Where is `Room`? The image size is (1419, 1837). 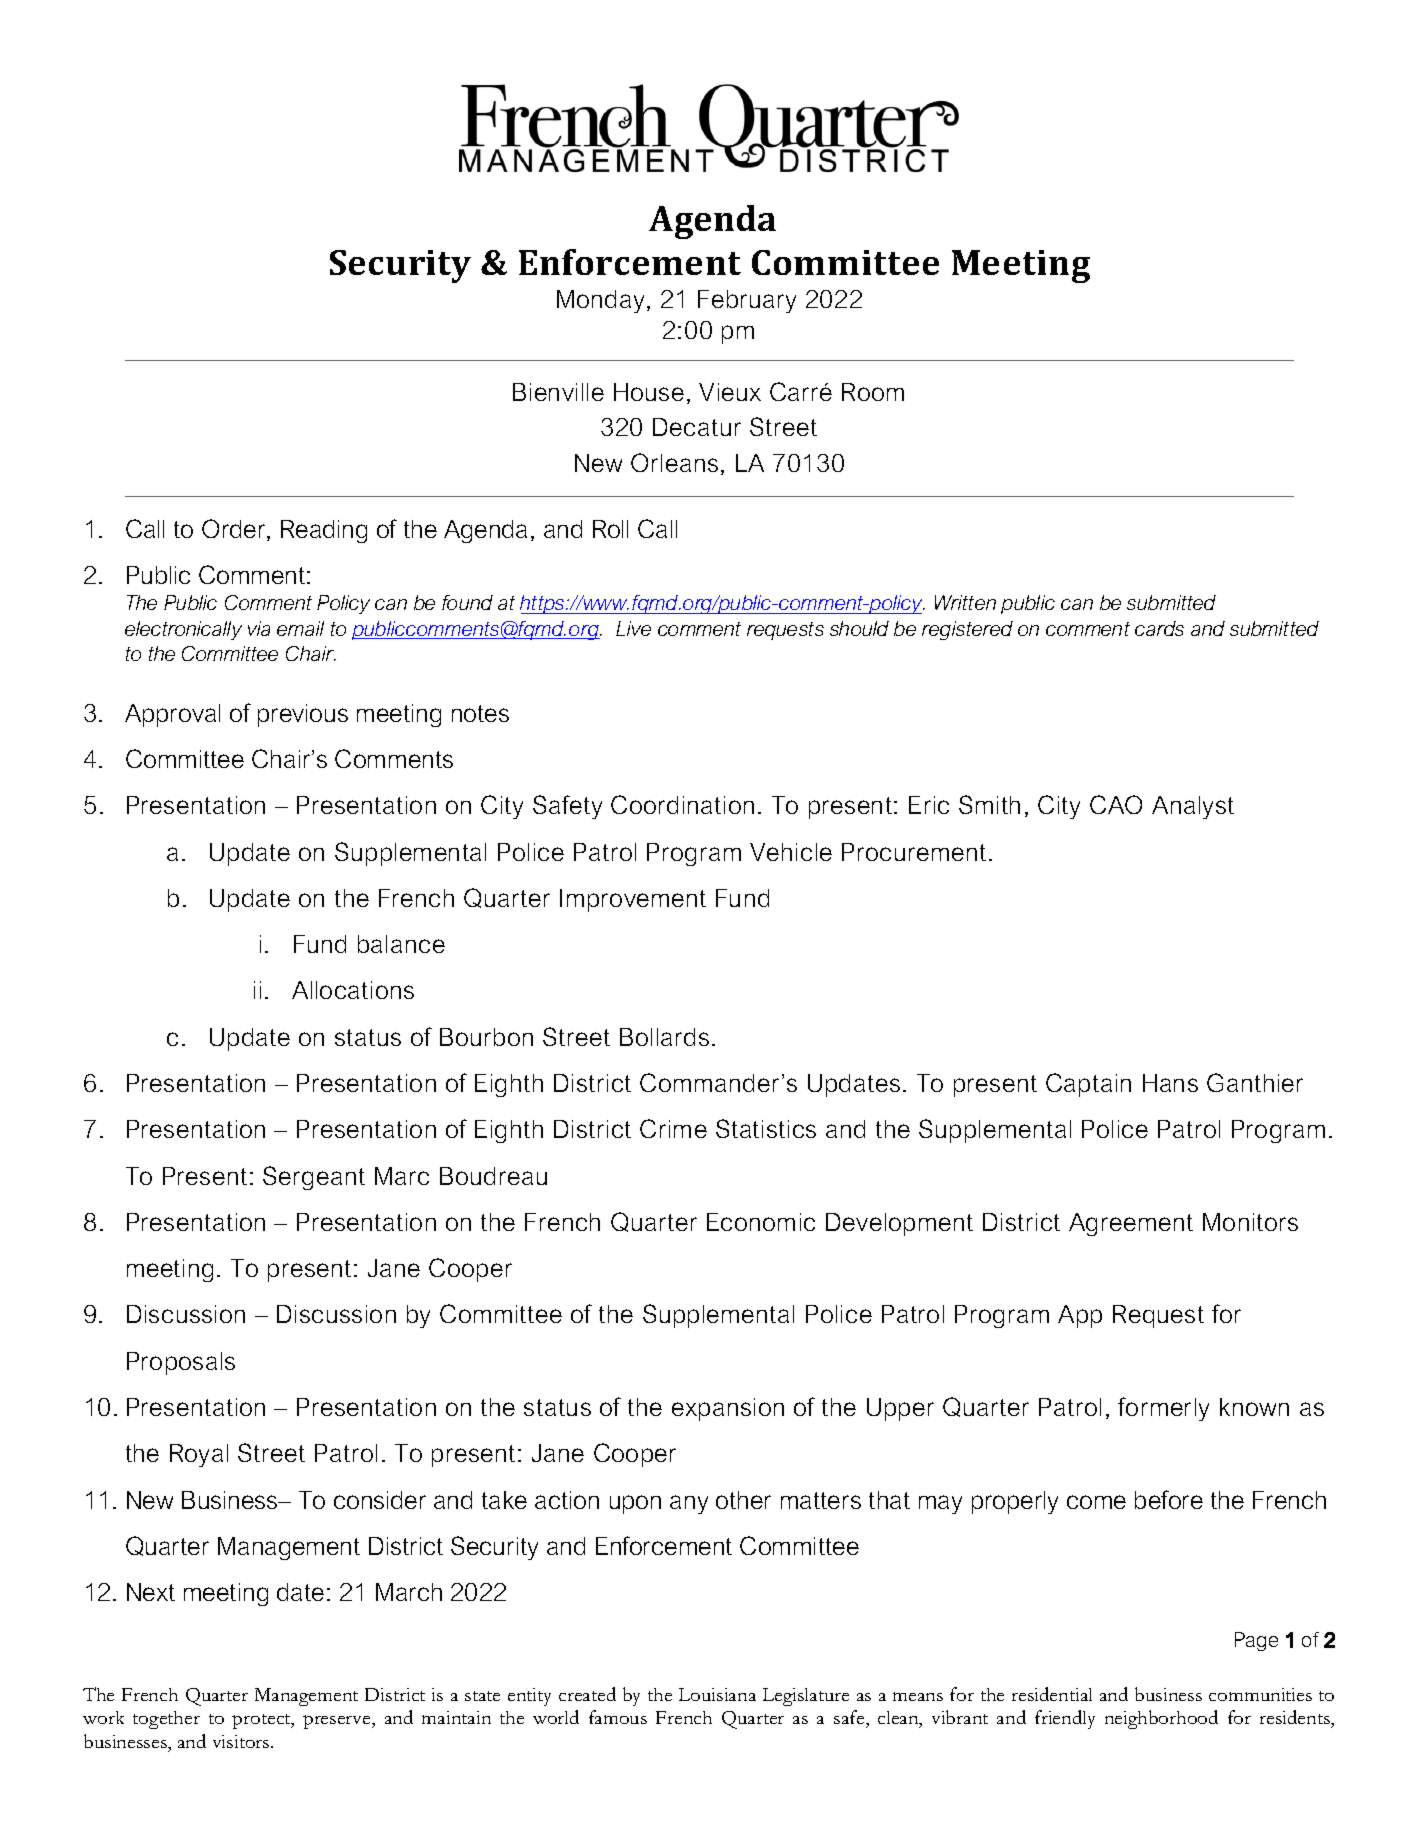 Room is located at coordinates (873, 392).
